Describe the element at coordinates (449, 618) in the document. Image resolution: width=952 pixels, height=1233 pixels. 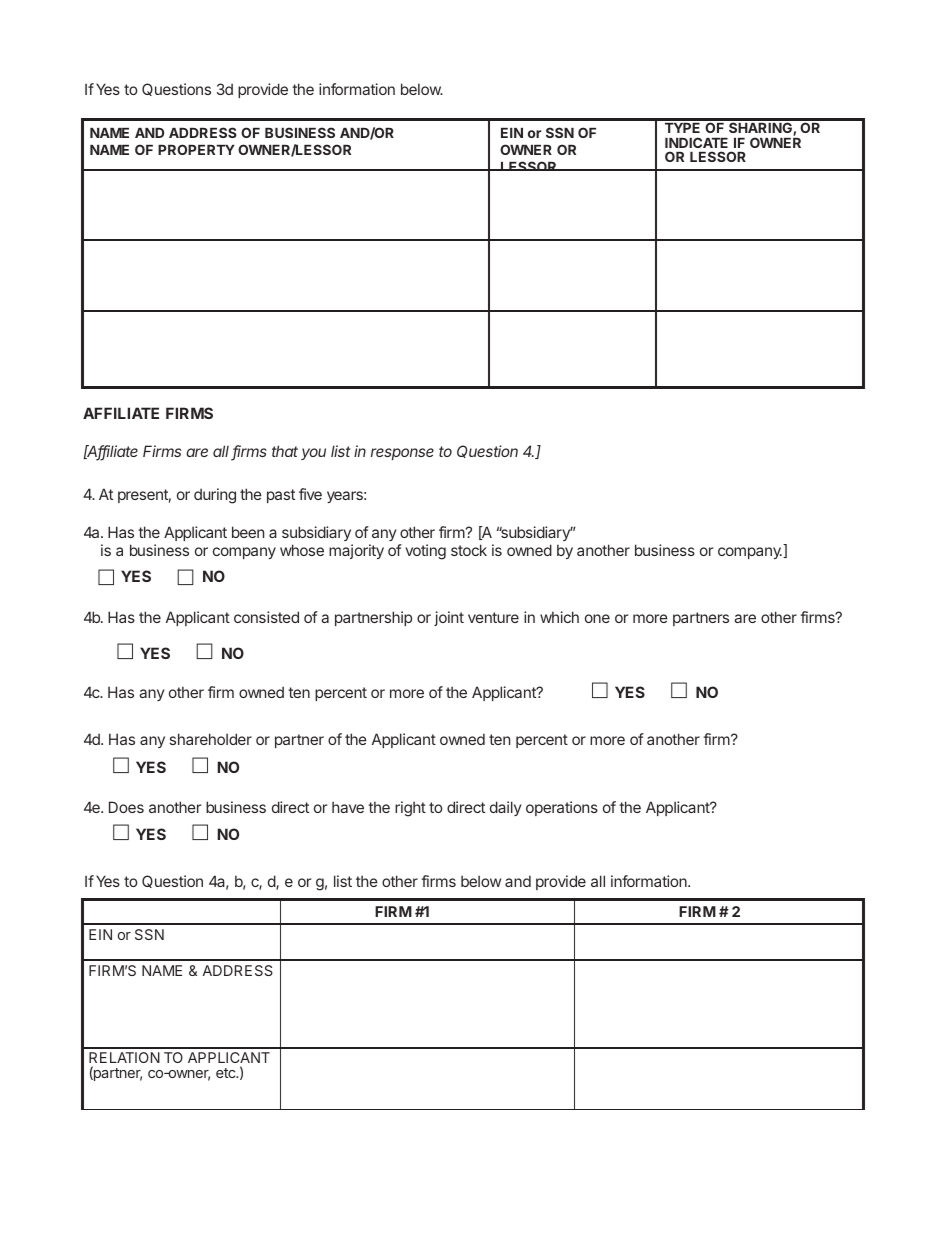
I see `joint` at that location.
